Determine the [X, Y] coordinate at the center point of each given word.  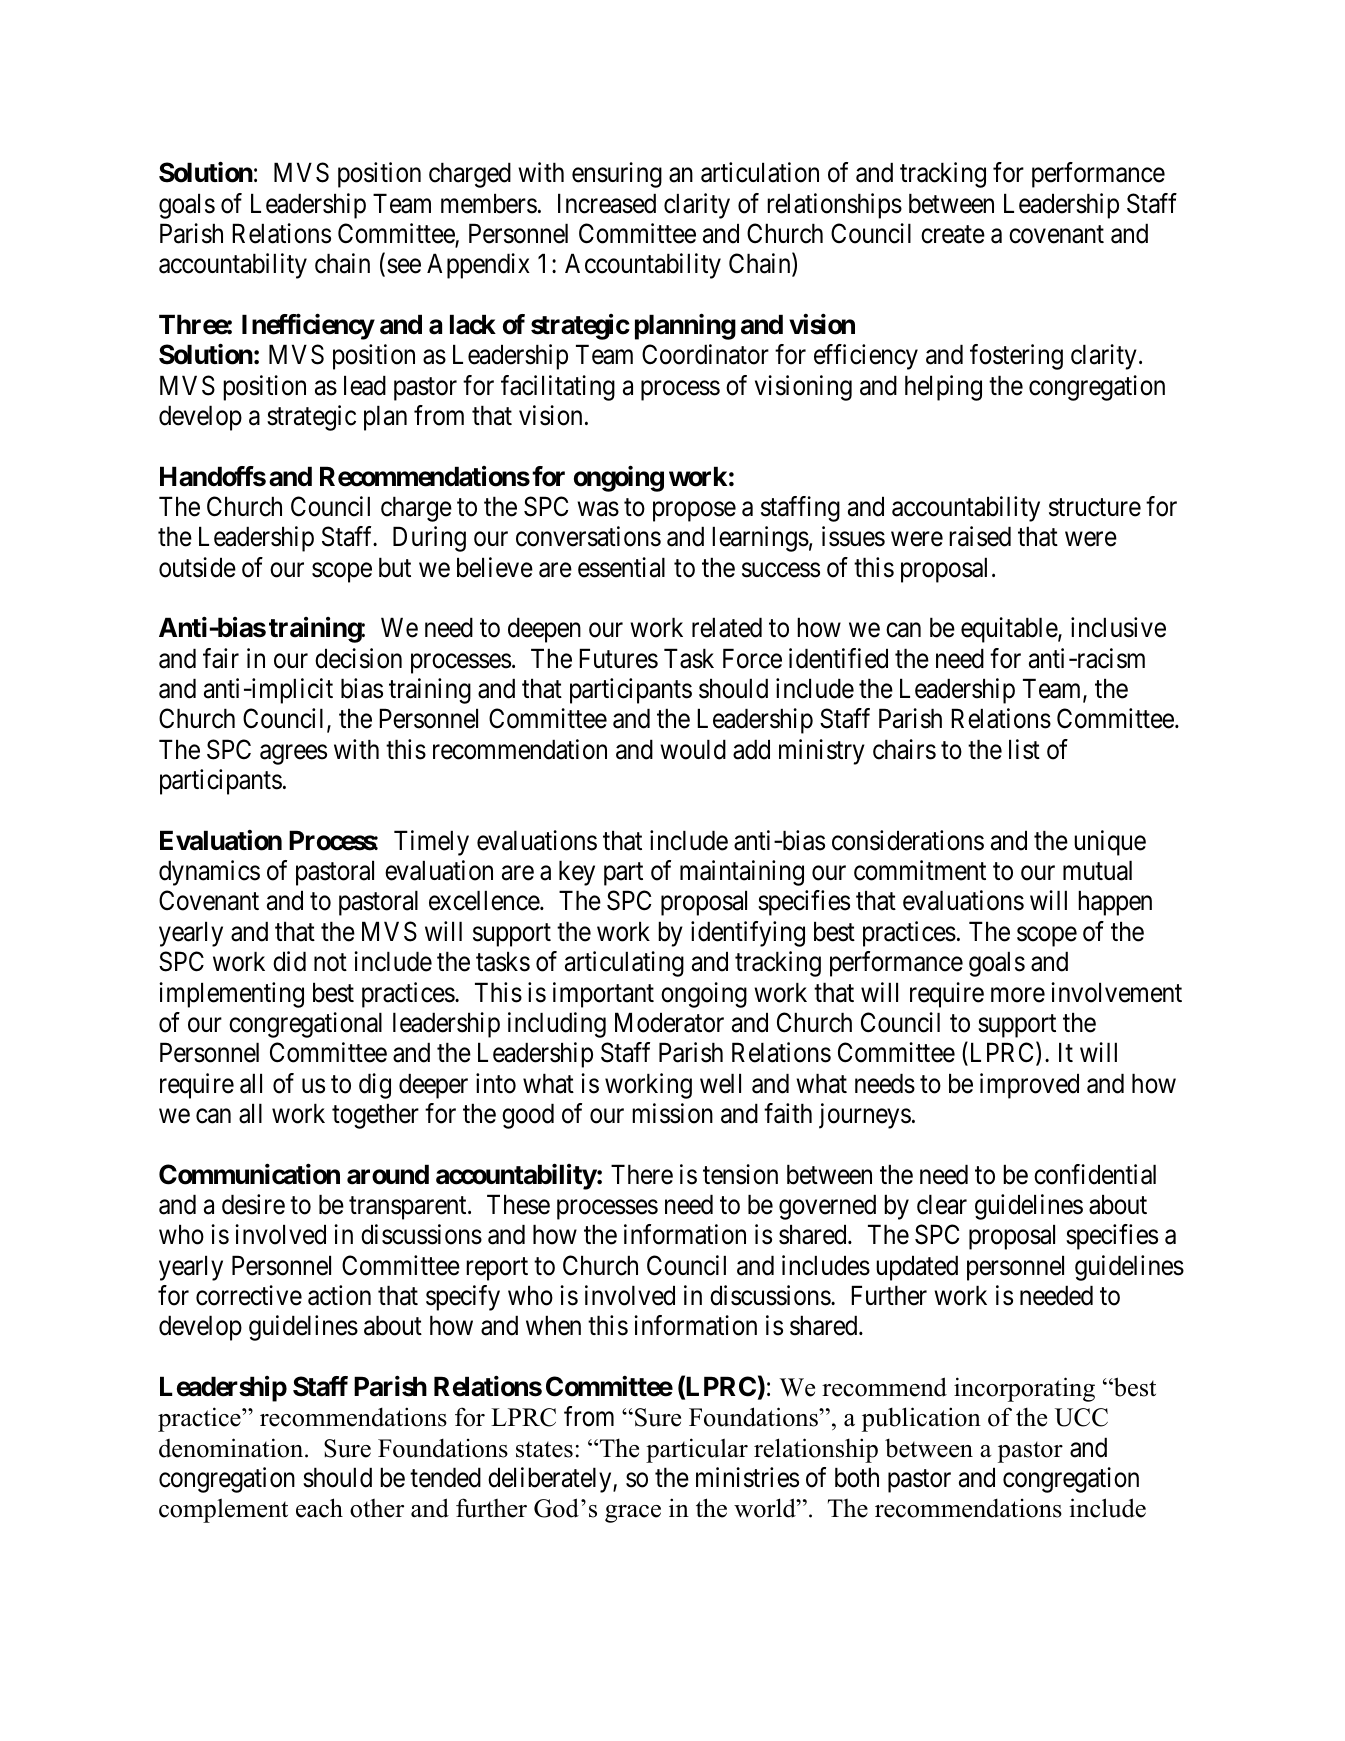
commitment [920, 870]
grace [633, 1514]
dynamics [209, 873]
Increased [607, 203]
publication [921, 1419]
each [319, 1508]
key [577, 873]
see [404, 266]
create [953, 235]
